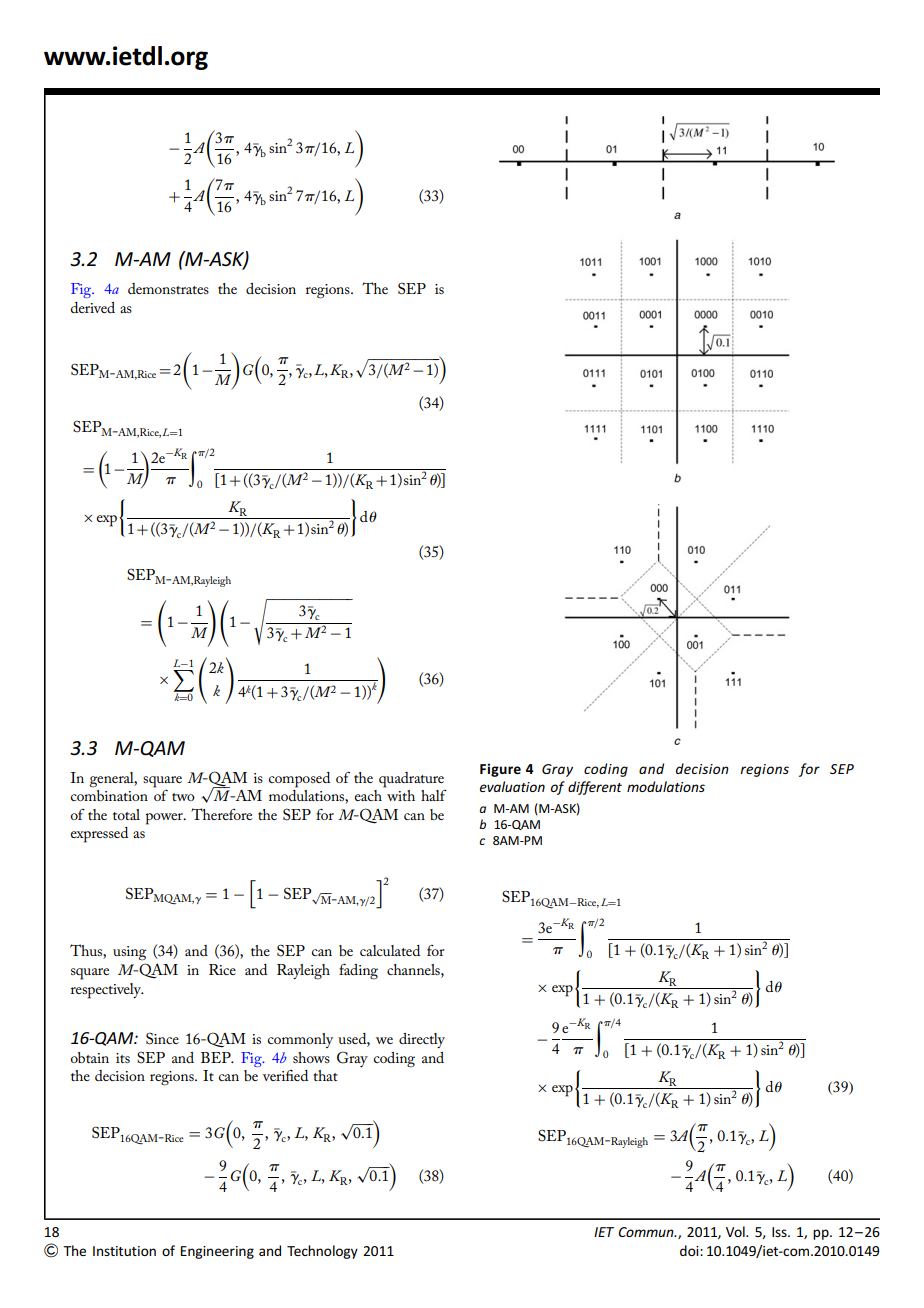 The height and width of the document is (1308, 924). What do you see at coordinates (217, 1252) in the document?
I see `Engineering` at bounding box center [217, 1252].
